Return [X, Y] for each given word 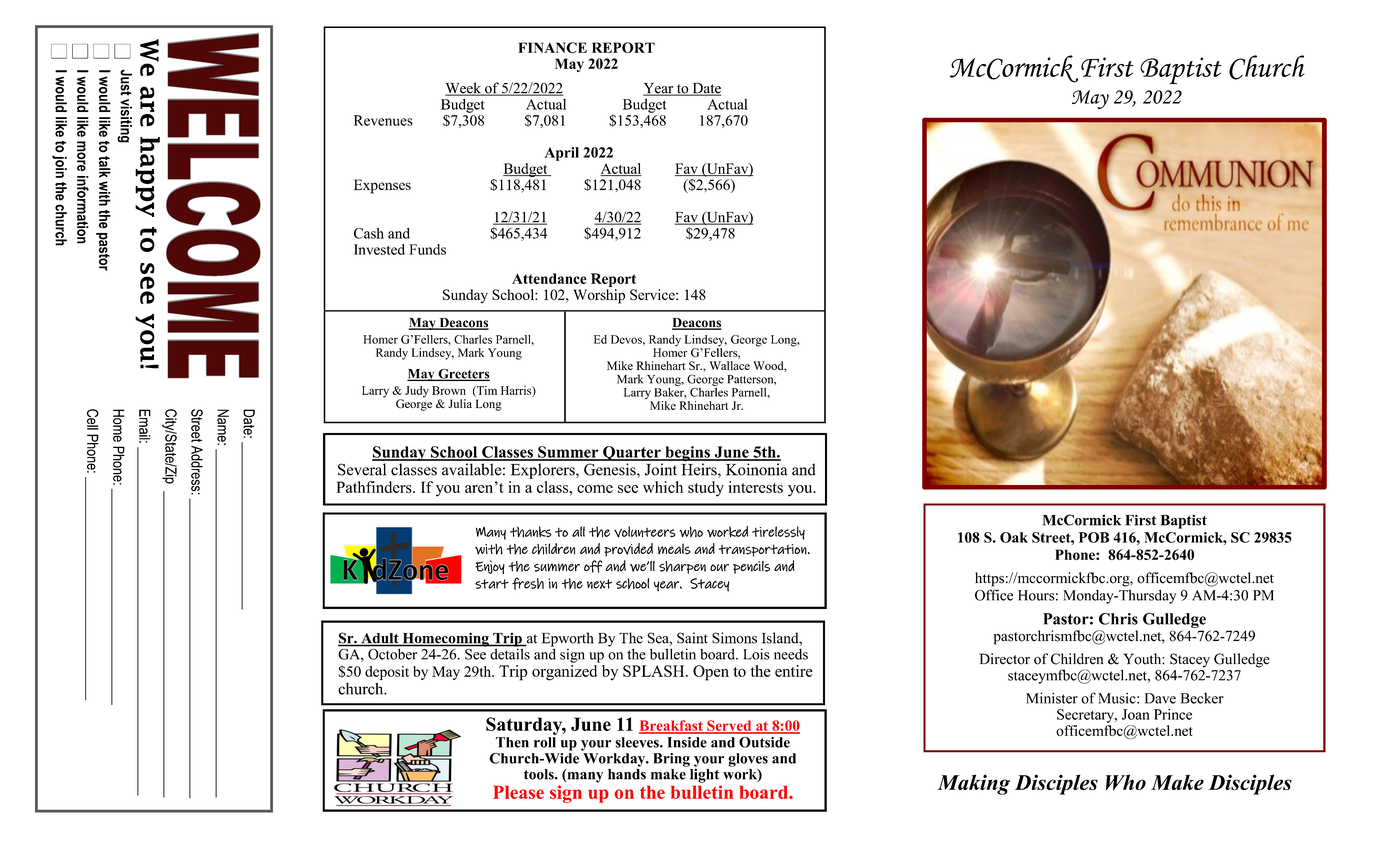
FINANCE [552, 47]
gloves [748, 760]
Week [464, 89]
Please [518, 792]
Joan [1136, 714]
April [562, 154]
